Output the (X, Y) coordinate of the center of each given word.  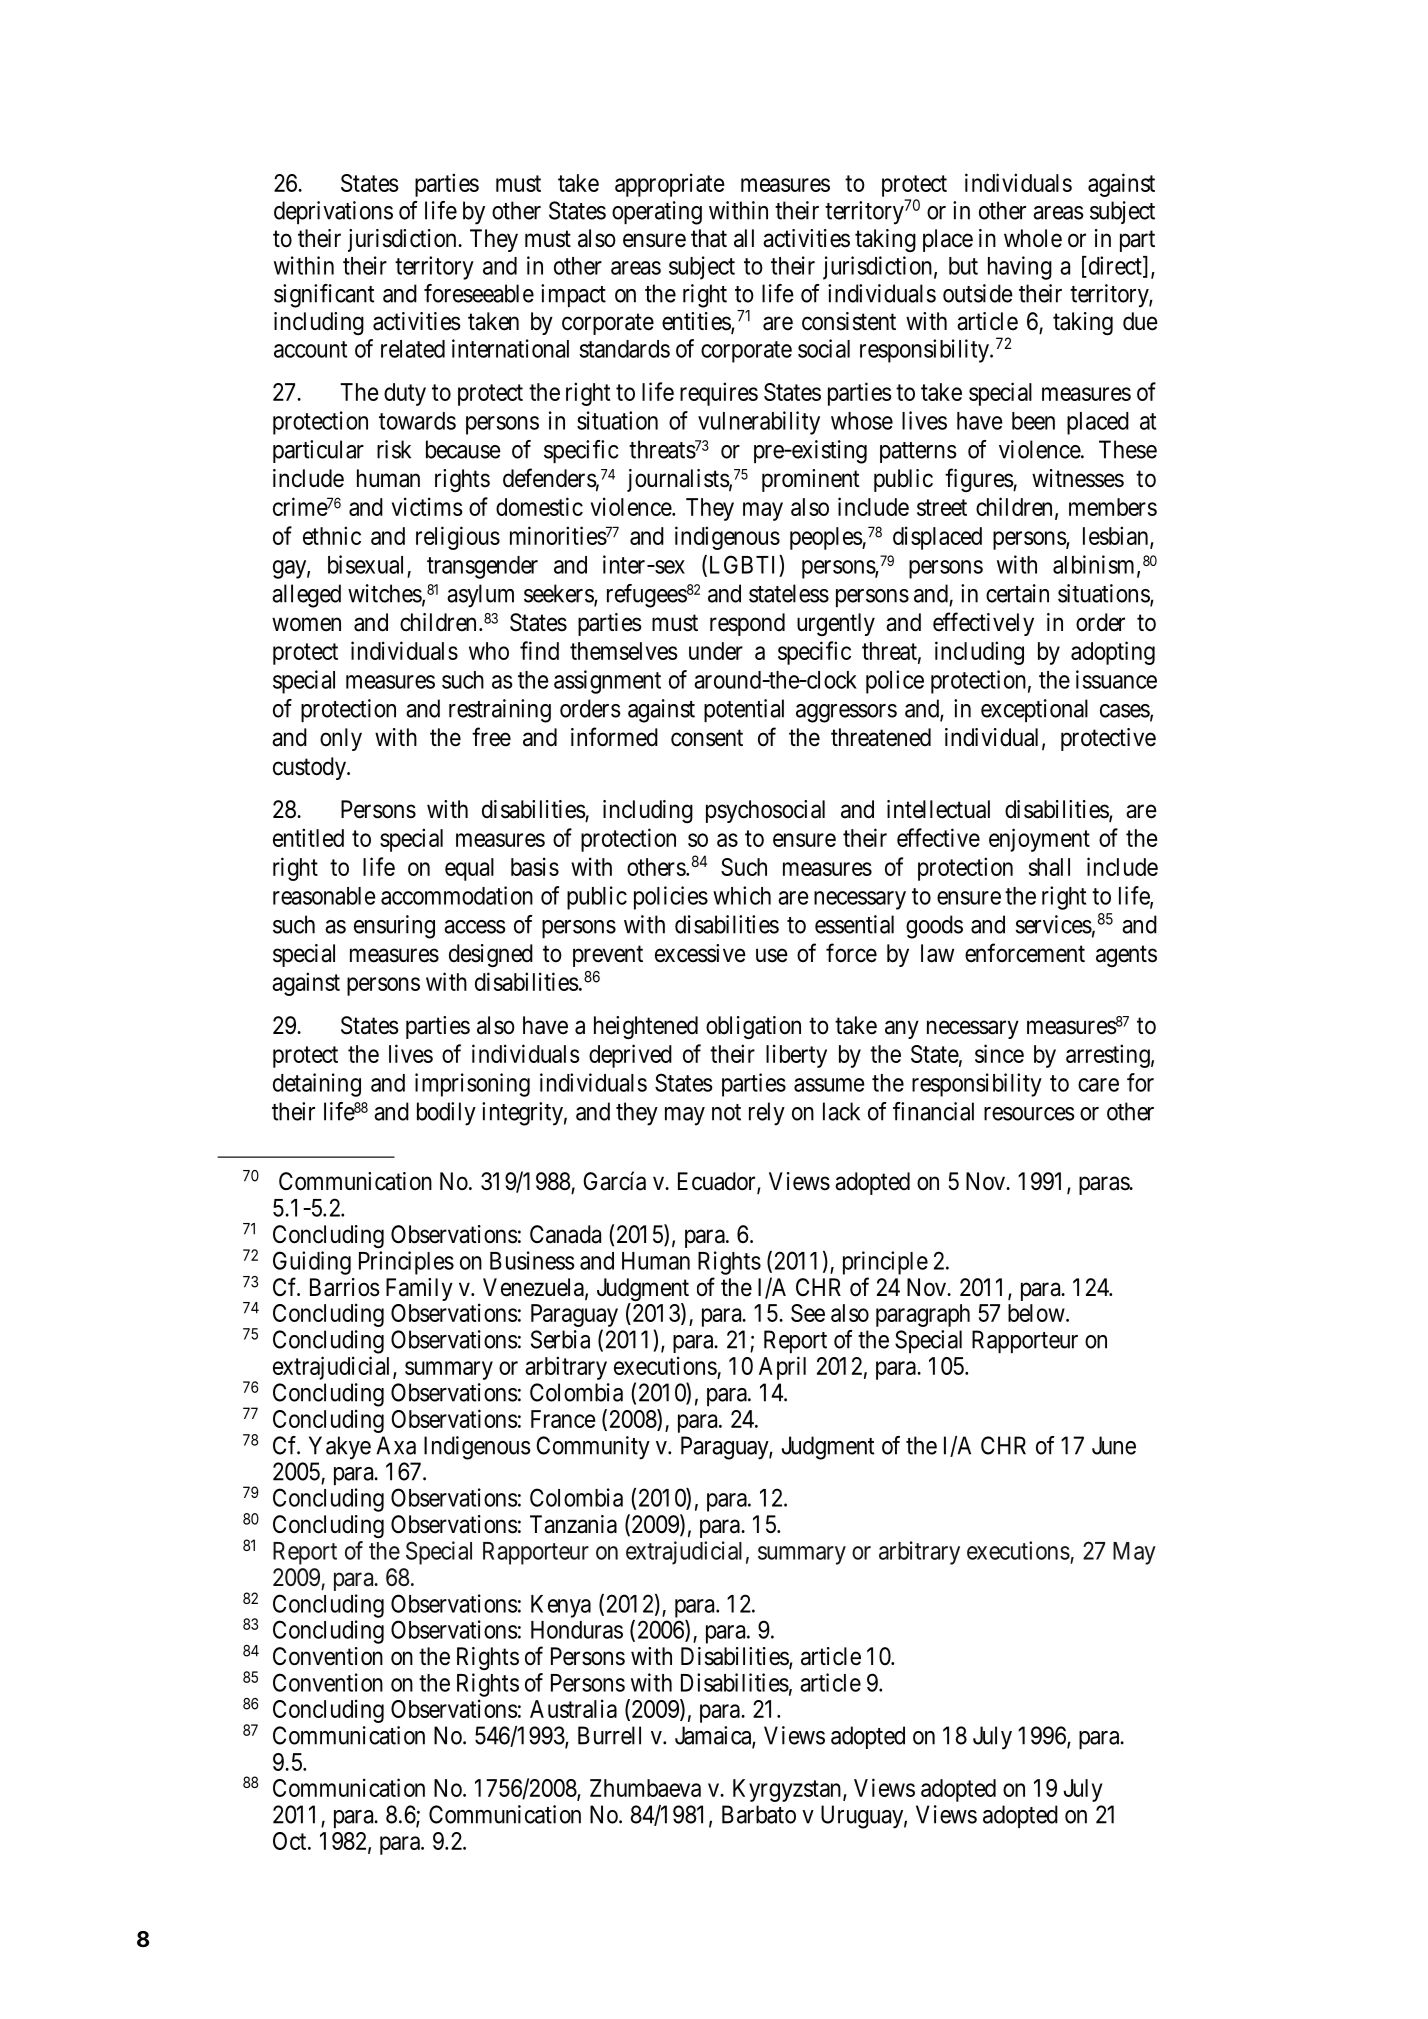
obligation (753, 1027)
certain (1017, 593)
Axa (396, 1445)
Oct (291, 1841)
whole (1033, 238)
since (999, 1053)
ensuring (394, 927)
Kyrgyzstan (788, 1790)
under (716, 651)
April (782, 1368)
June (1114, 1445)
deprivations (333, 212)
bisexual (365, 564)
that (709, 238)
